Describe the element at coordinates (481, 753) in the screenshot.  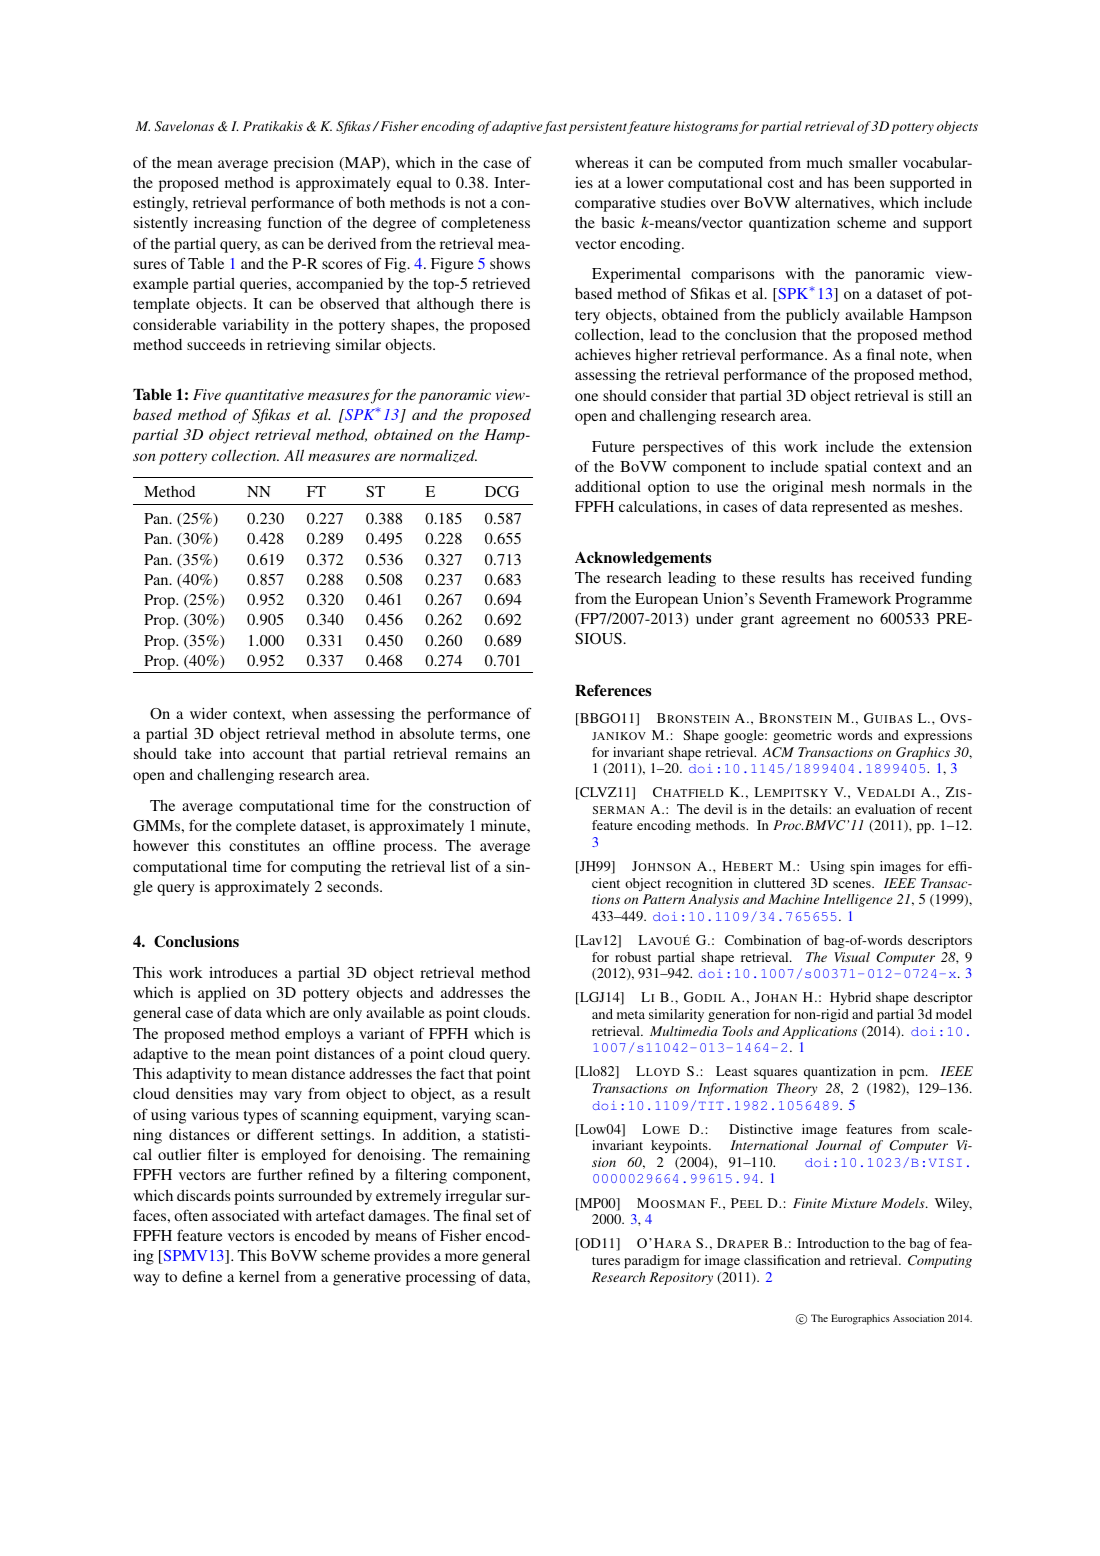
I see `remains` at that location.
